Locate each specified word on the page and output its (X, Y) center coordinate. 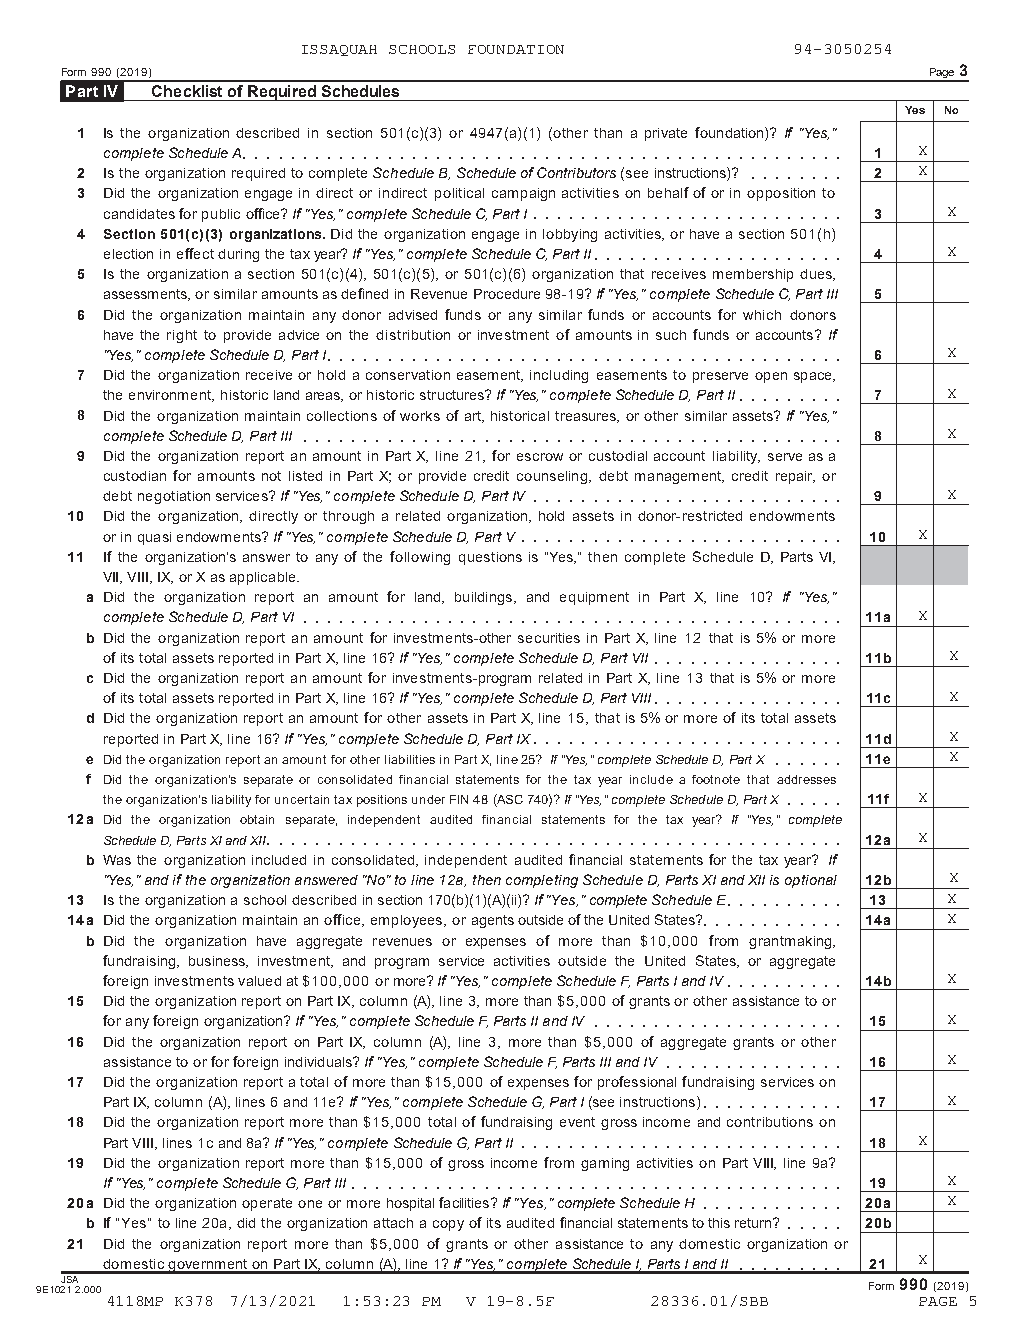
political (459, 194)
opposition (781, 194)
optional (811, 881)
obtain (257, 819)
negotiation (174, 497)
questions (490, 558)
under (428, 799)
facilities (464, 1202)
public (221, 215)
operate (267, 1204)
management (679, 477)
